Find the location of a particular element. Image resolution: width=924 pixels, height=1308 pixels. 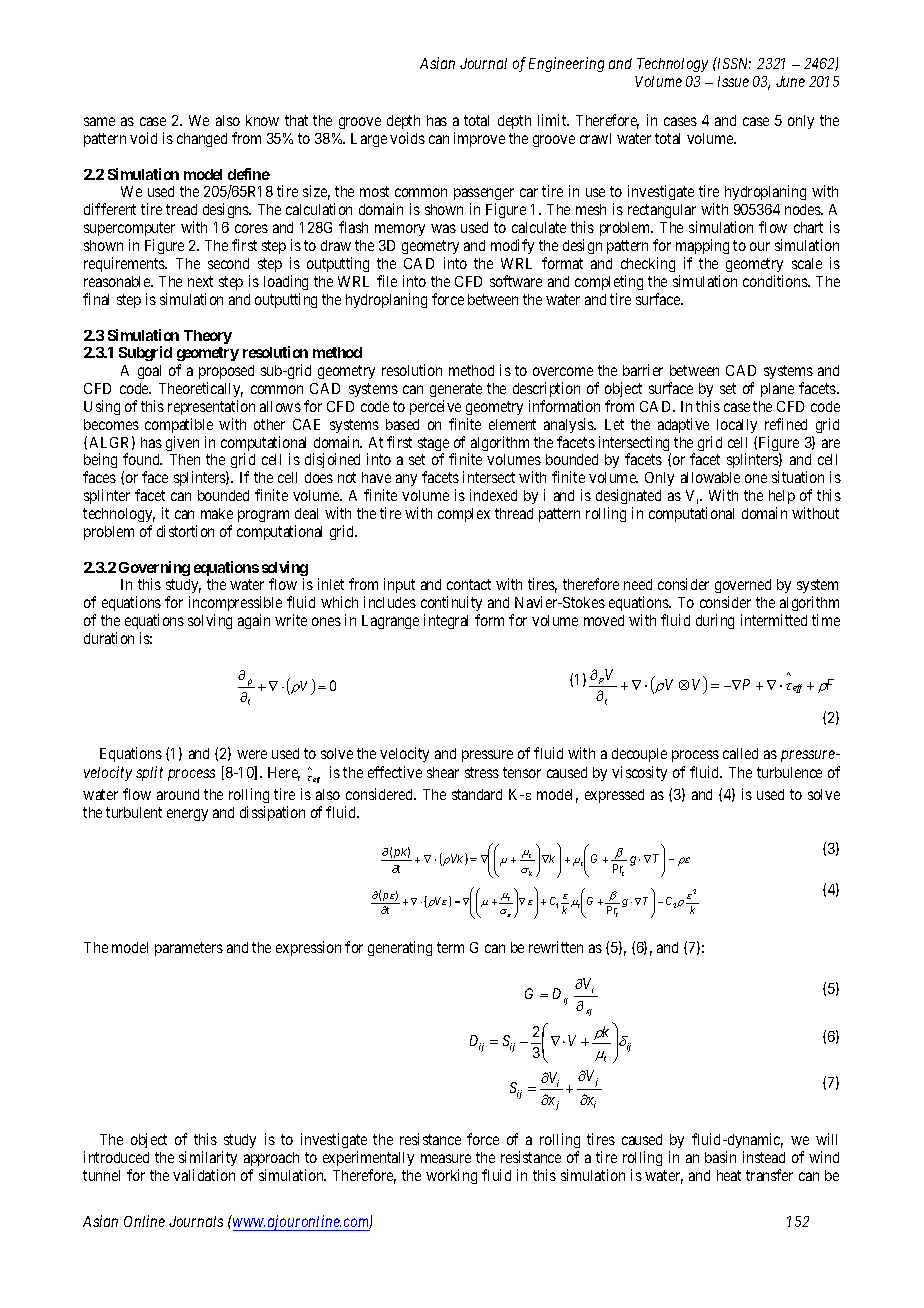

integral is located at coordinates (446, 621).
